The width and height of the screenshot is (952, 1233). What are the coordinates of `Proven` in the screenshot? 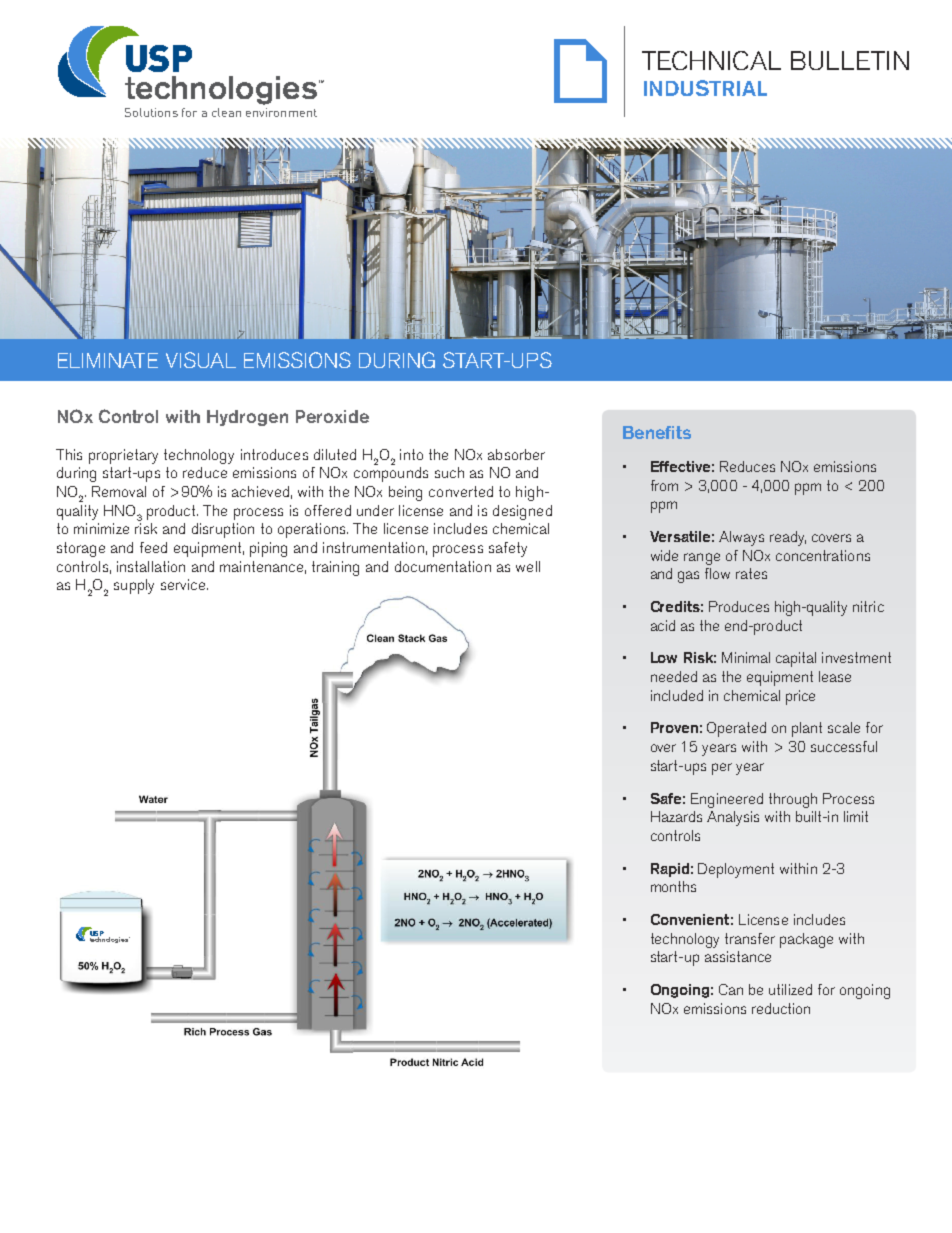 It's located at (674, 727).
